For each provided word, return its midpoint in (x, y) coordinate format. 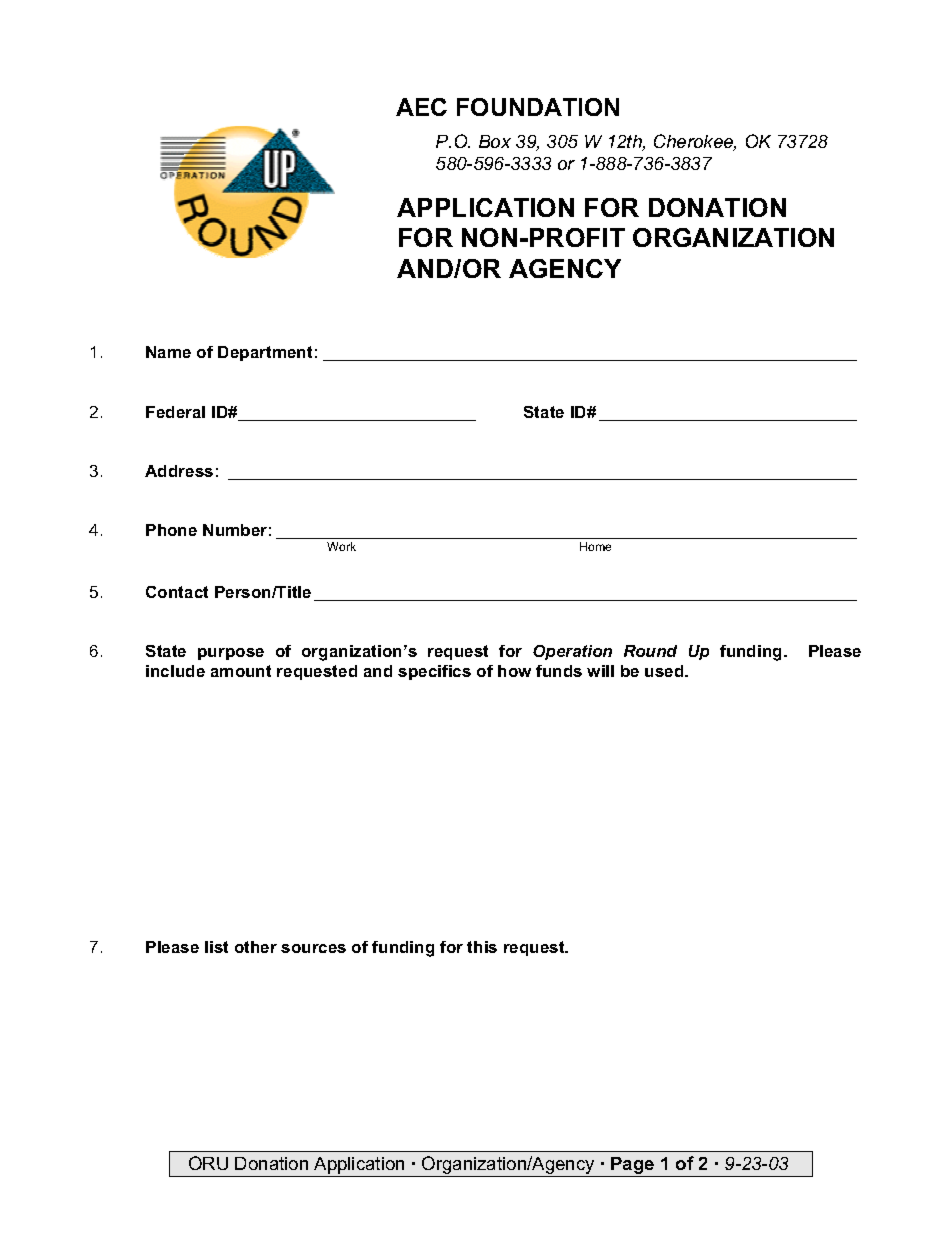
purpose (231, 654)
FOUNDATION (538, 107)
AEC (421, 107)
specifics (434, 672)
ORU (208, 1163)
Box (495, 141)
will (600, 671)
